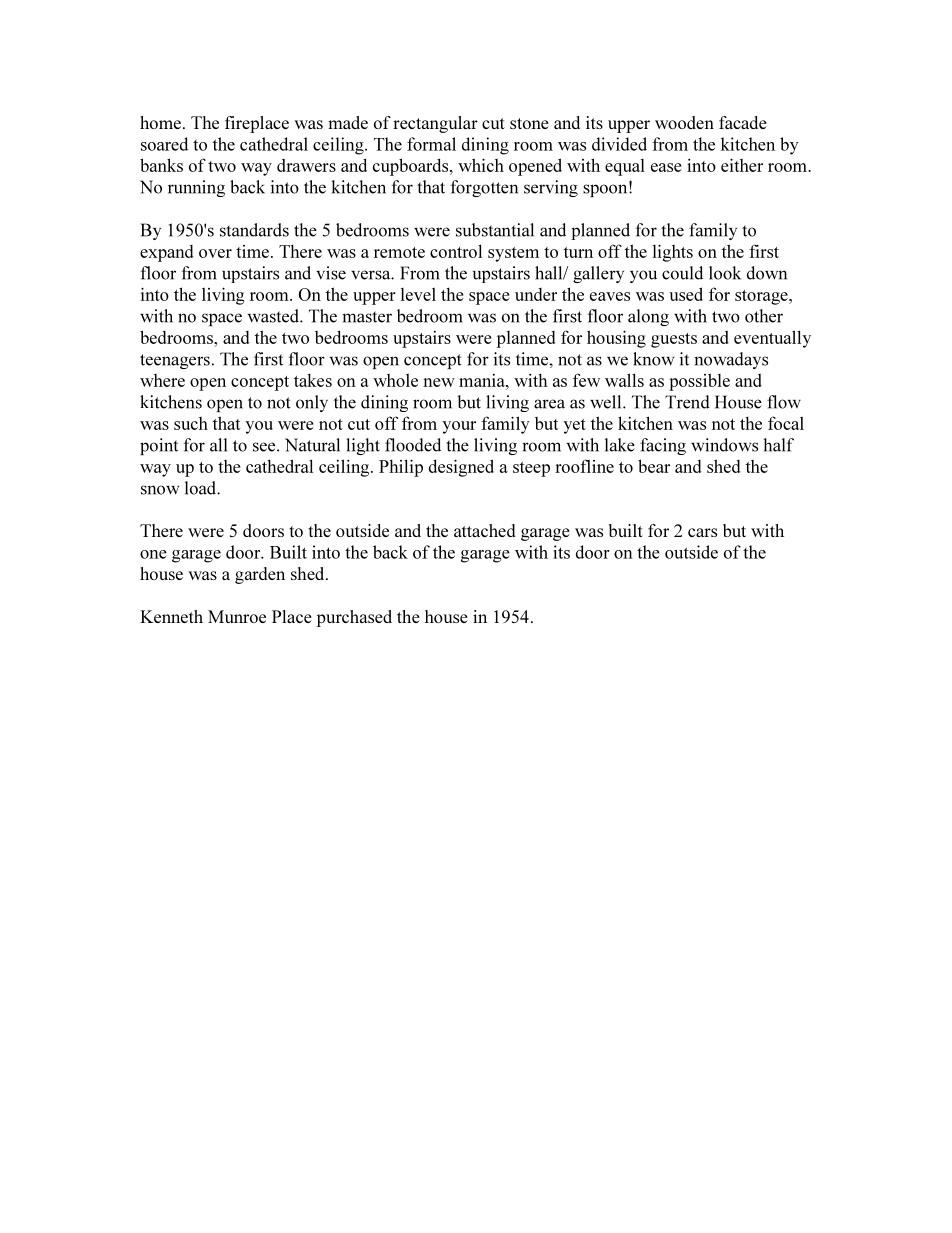  Describe the element at coordinates (274, 316) in the document. I see `wasted` at that location.
